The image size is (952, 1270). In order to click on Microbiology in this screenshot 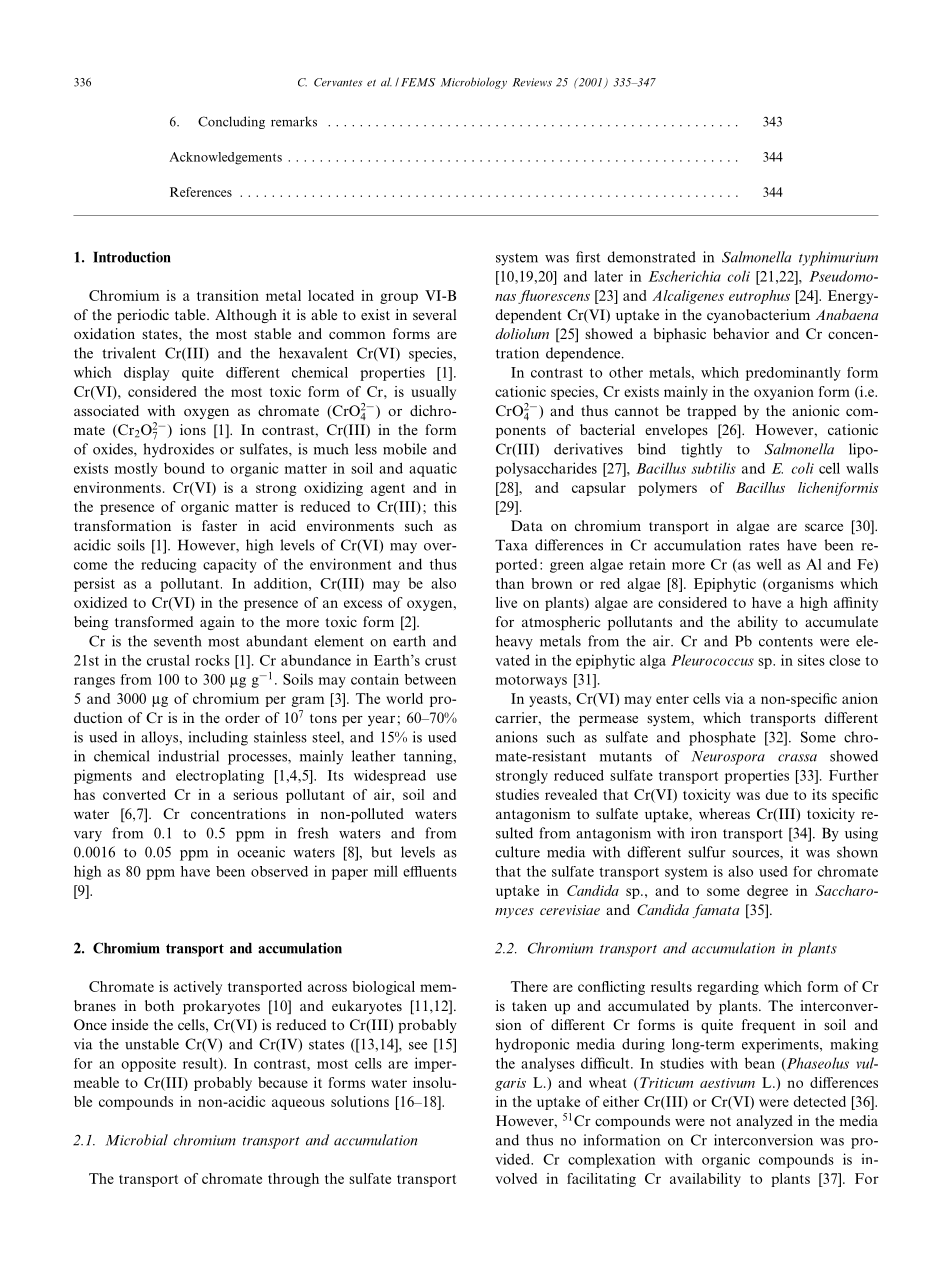, I will do `click(474, 83)`.
